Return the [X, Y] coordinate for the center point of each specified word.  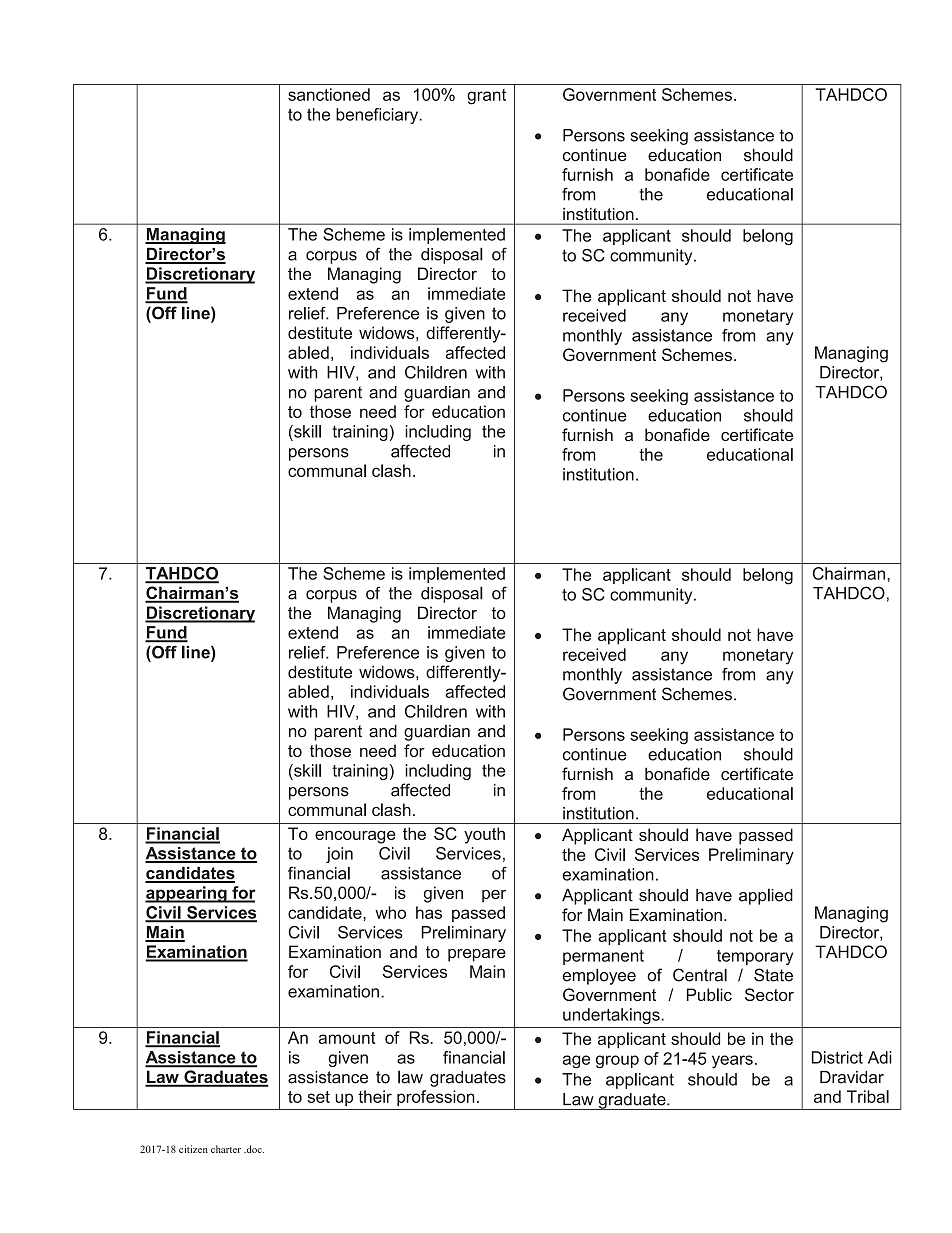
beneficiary [378, 116]
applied [766, 896]
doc [254, 1149]
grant [486, 97]
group [617, 1062]
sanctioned [329, 94]
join [339, 855]
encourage [355, 837]
